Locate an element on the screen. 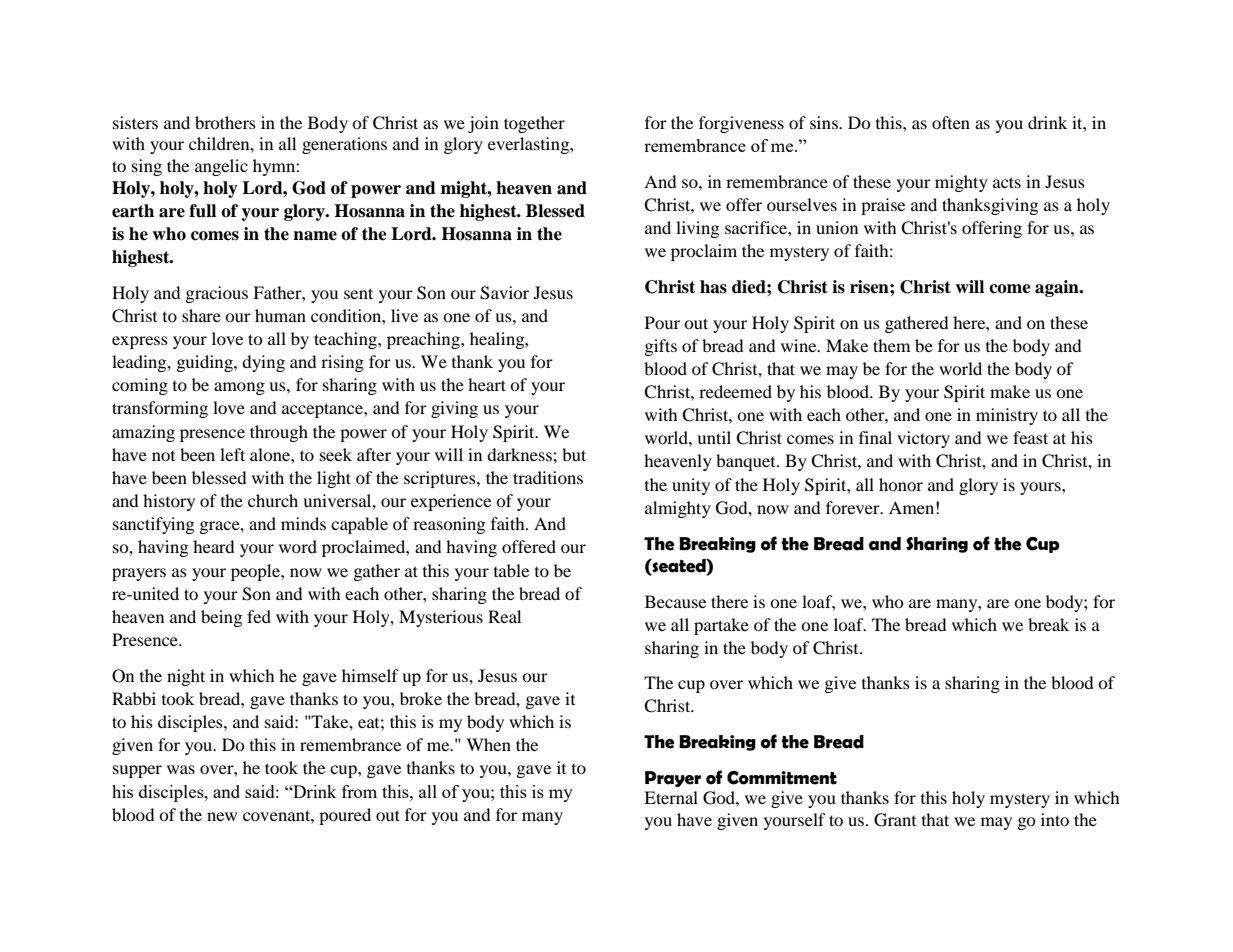 Image resolution: width=1233 pixels, height=952 pixels. new is located at coordinates (222, 816).
